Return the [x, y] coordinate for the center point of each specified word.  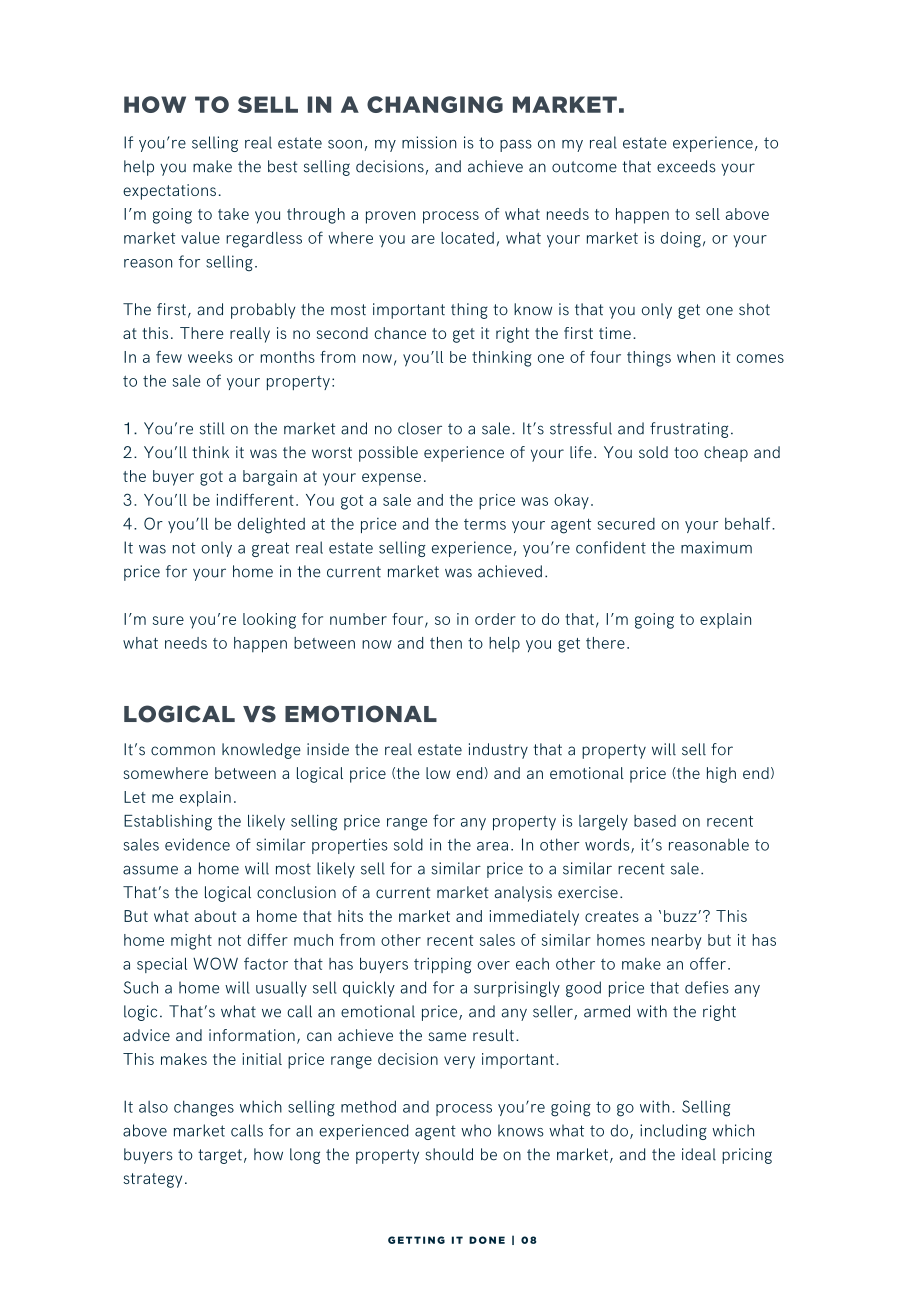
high [721, 775]
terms [485, 524]
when [696, 357]
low [438, 773]
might [191, 942]
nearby [677, 942]
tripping [443, 965]
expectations [169, 192]
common [183, 751]
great [270, 549]
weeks [210, 357]
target [220, 1156]
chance [400, 333]
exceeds [686, 166]
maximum [716, 547]
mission [429, 142]
